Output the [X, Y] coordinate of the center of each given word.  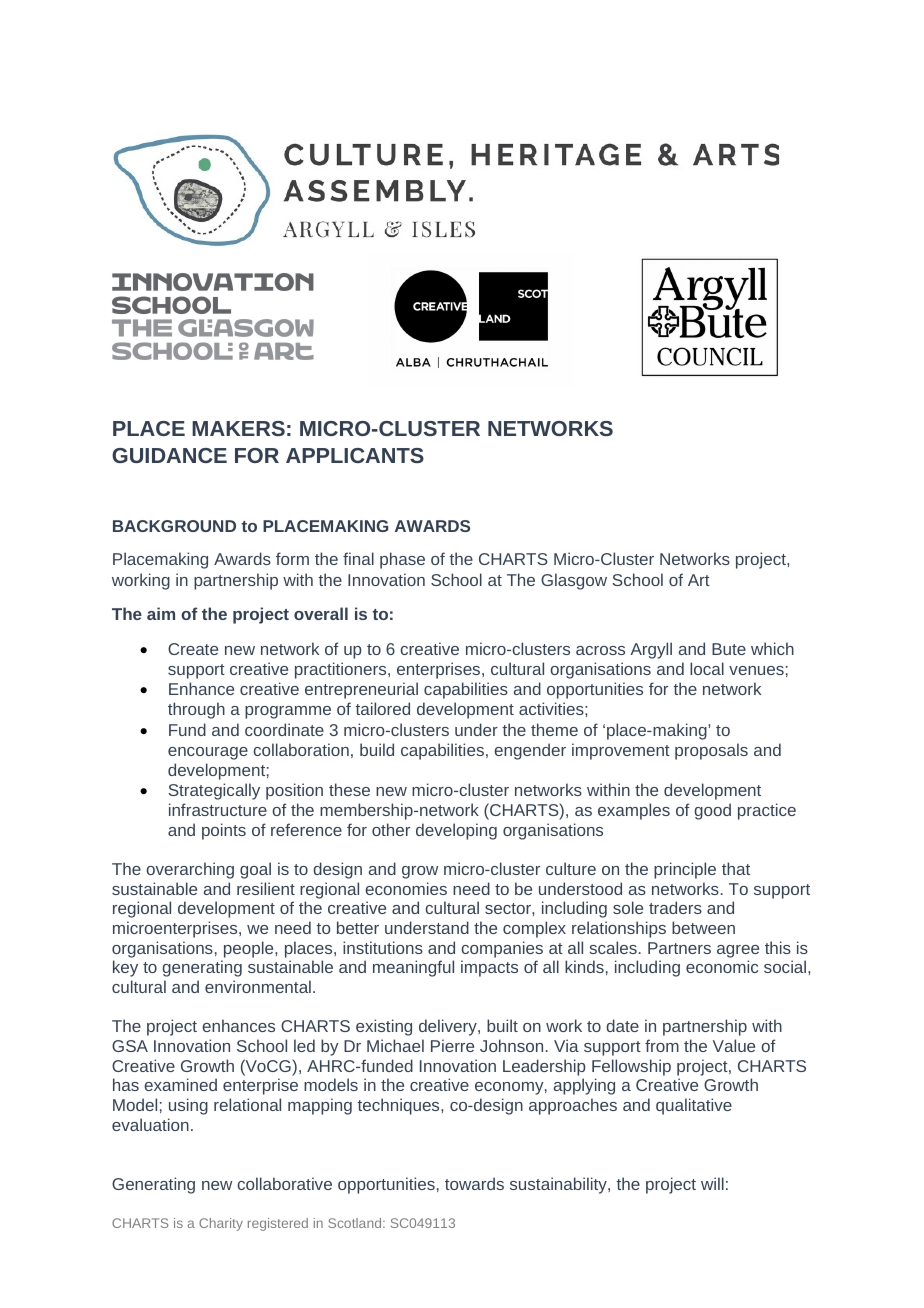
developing [456, 831]
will [712, 1183]
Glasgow [574, 581]
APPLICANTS [355, 455]
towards [474, 1183]
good [712, 811]
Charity [221, 1224]
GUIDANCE [169, 455]
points [224, 831]
